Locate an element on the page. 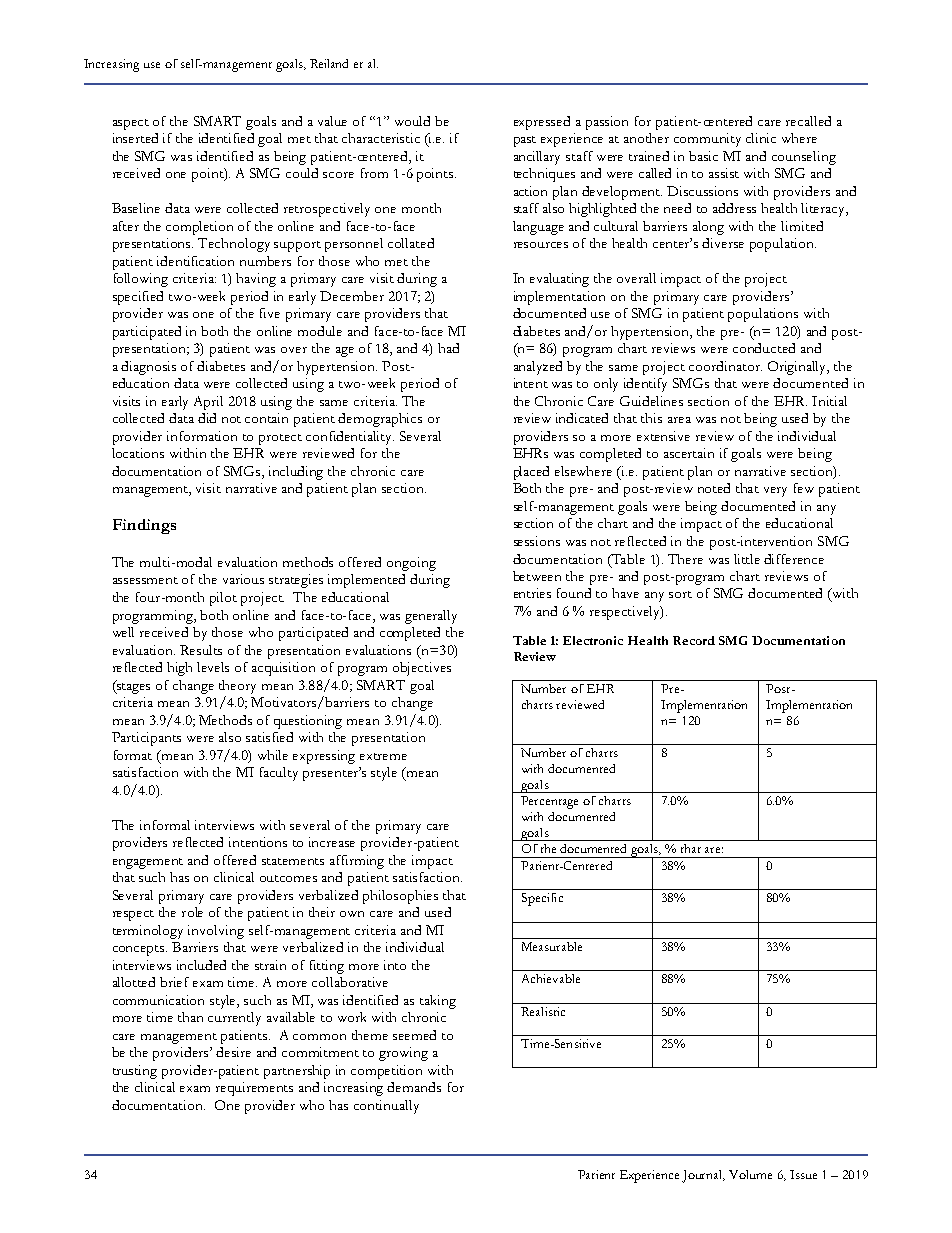 The width and height of the document is (952, 1233). Specific is located at coordinates (542, 899).
